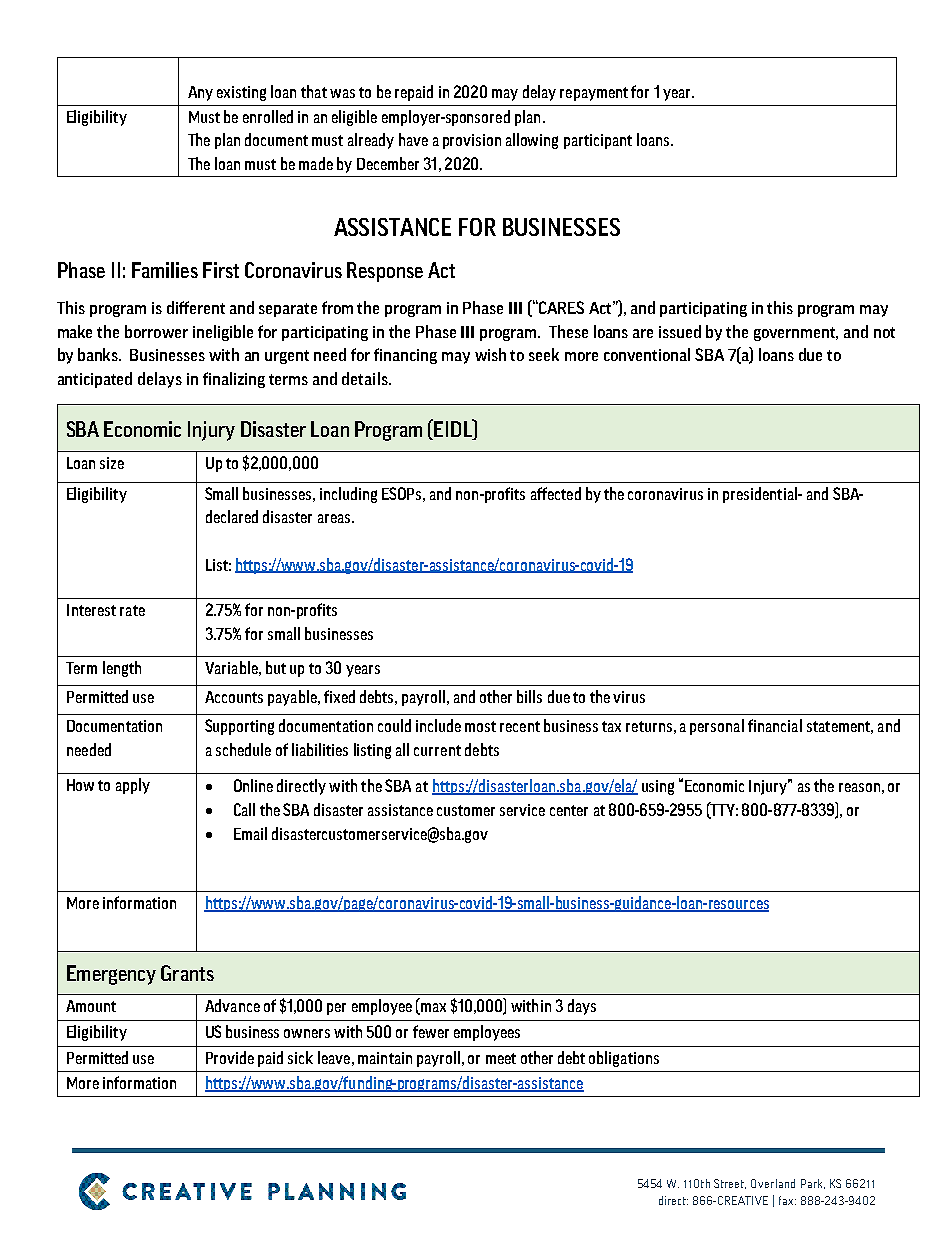 This screenshot has height=1233, width=952. Describe the element at coordinates (529, 696) in the screenshot. I see `bills` at that location.
